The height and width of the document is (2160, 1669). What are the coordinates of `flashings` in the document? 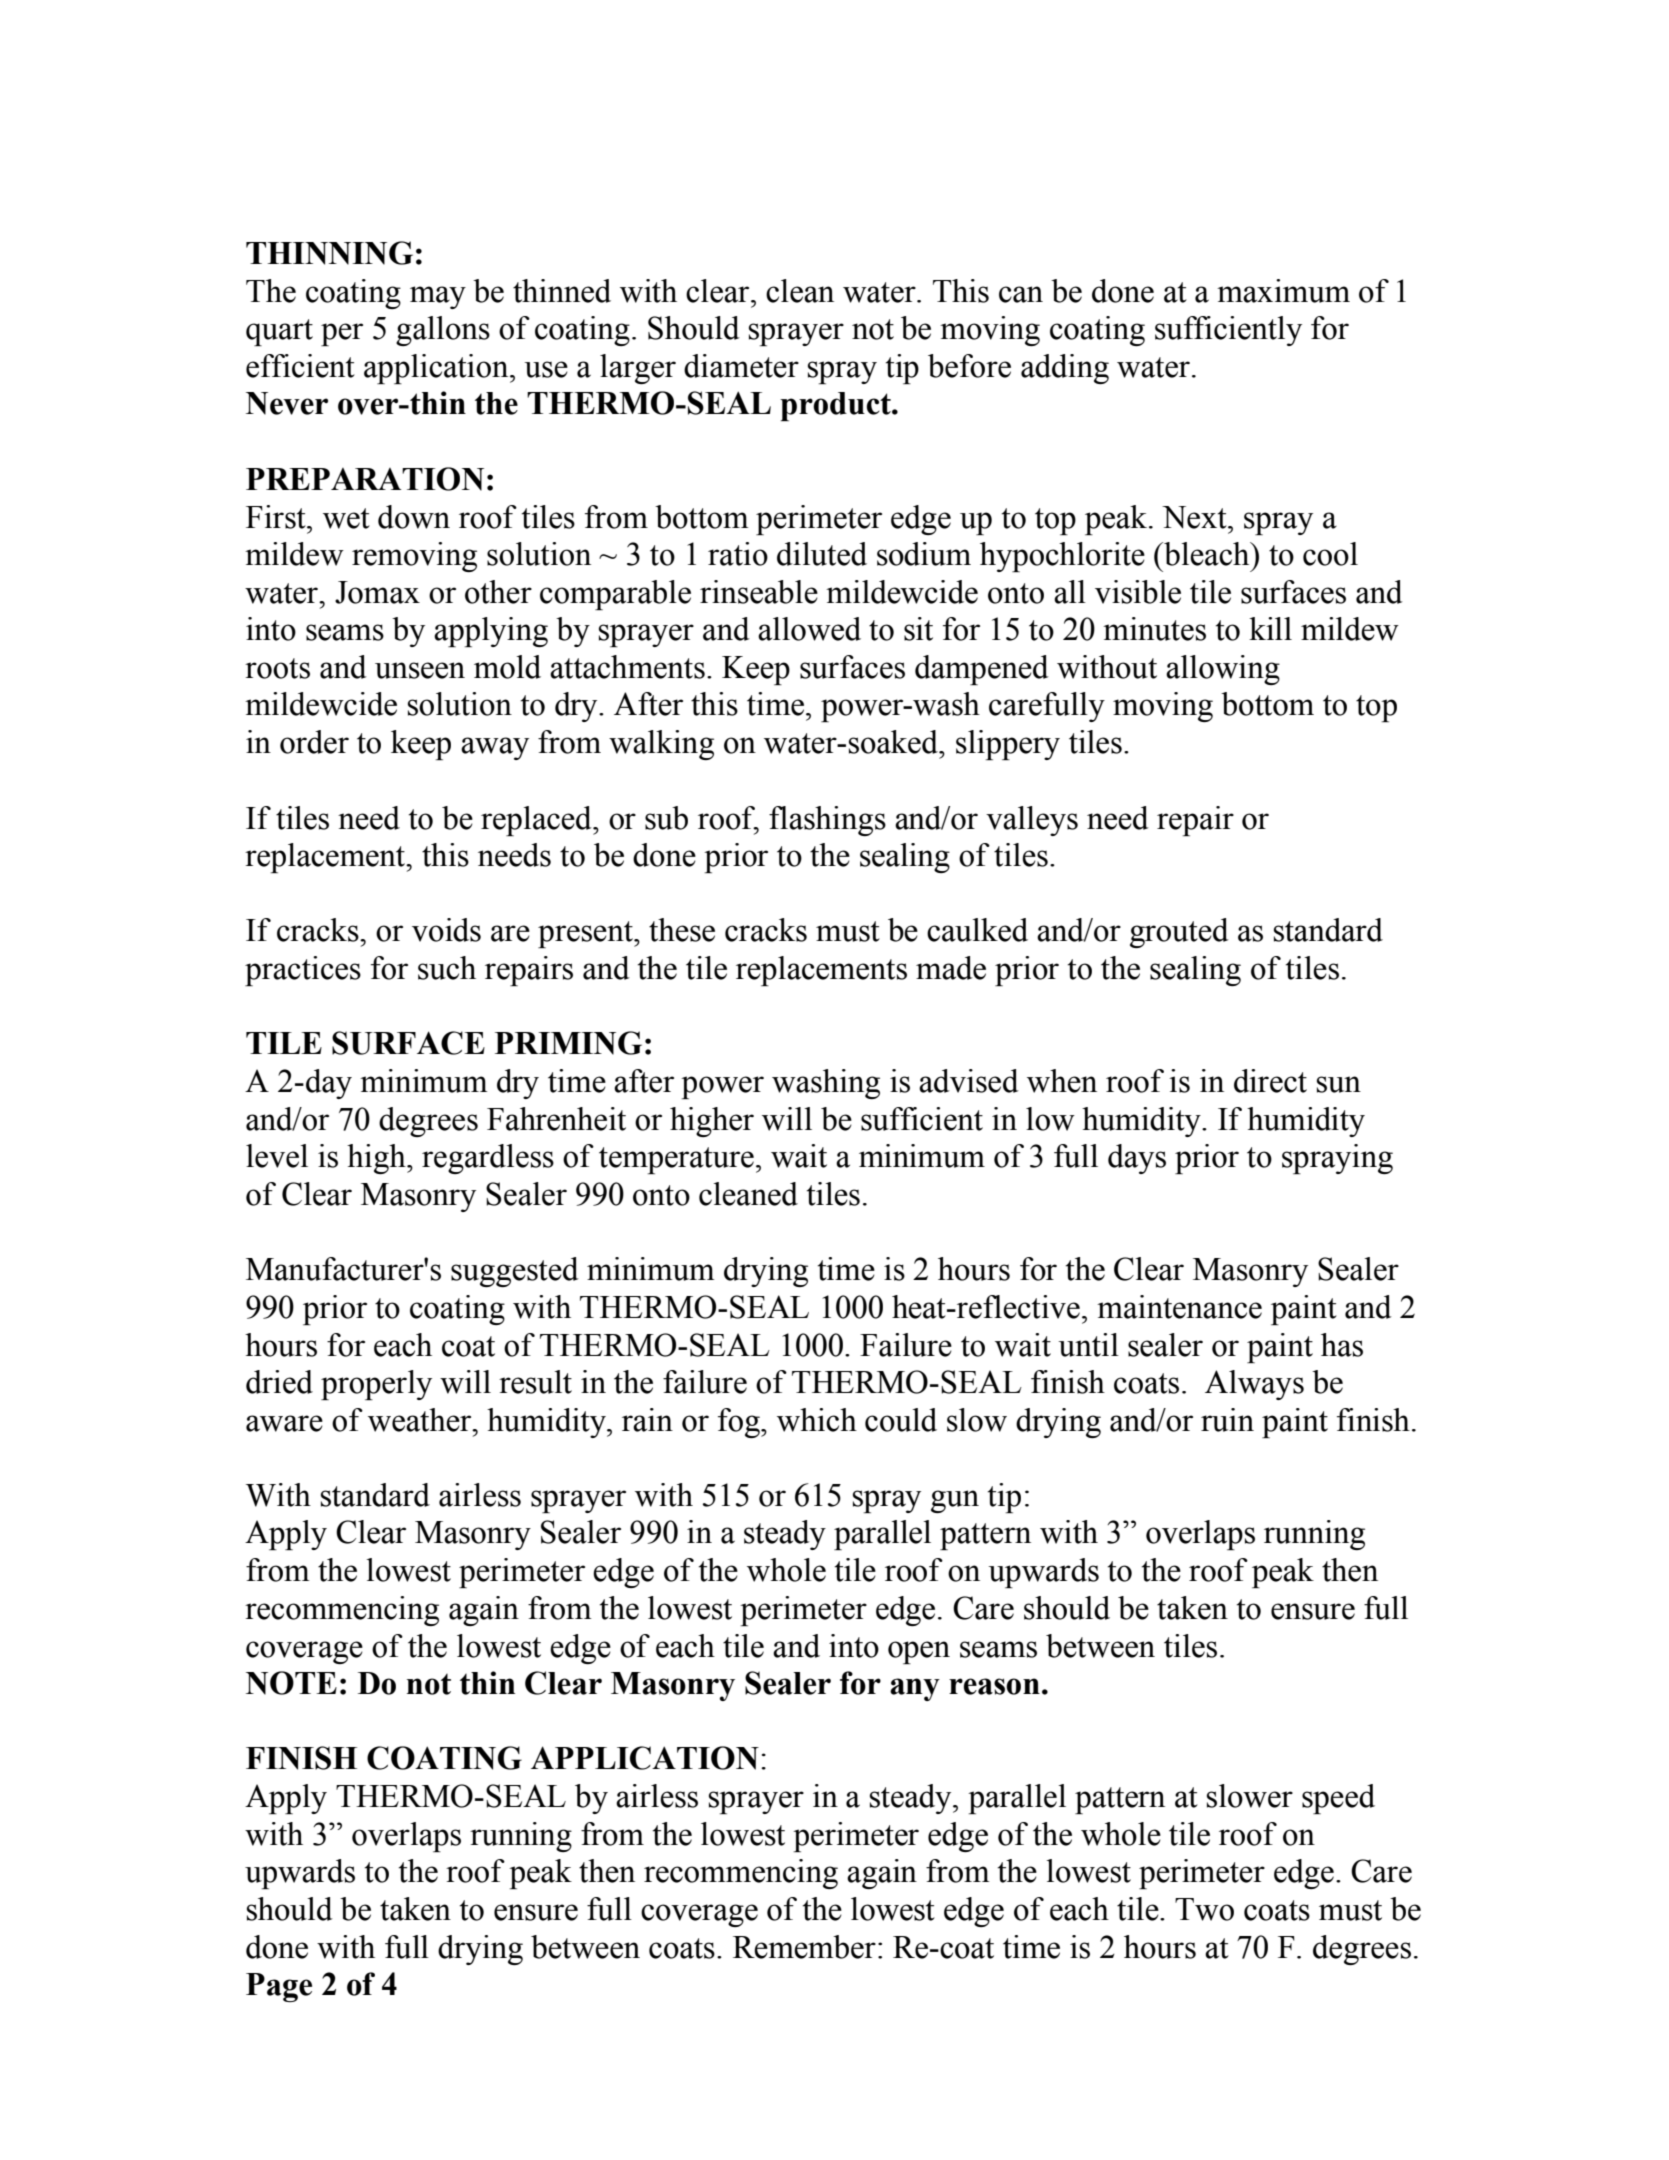 It's located at (827, 821).
